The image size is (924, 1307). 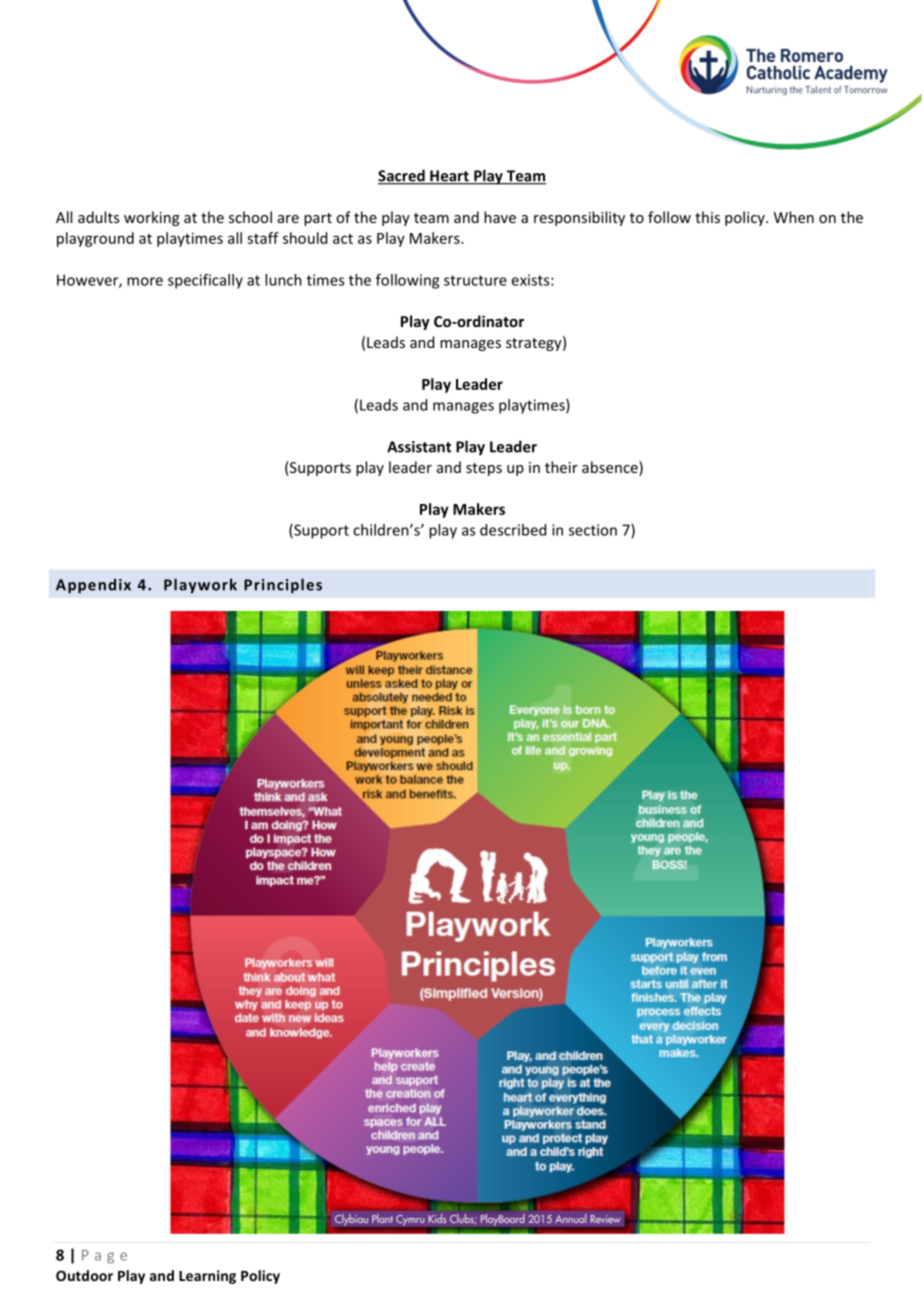 What do you see at coordinates (707, 217) in the document?
I see `this` at bounding box center [707, 217].
